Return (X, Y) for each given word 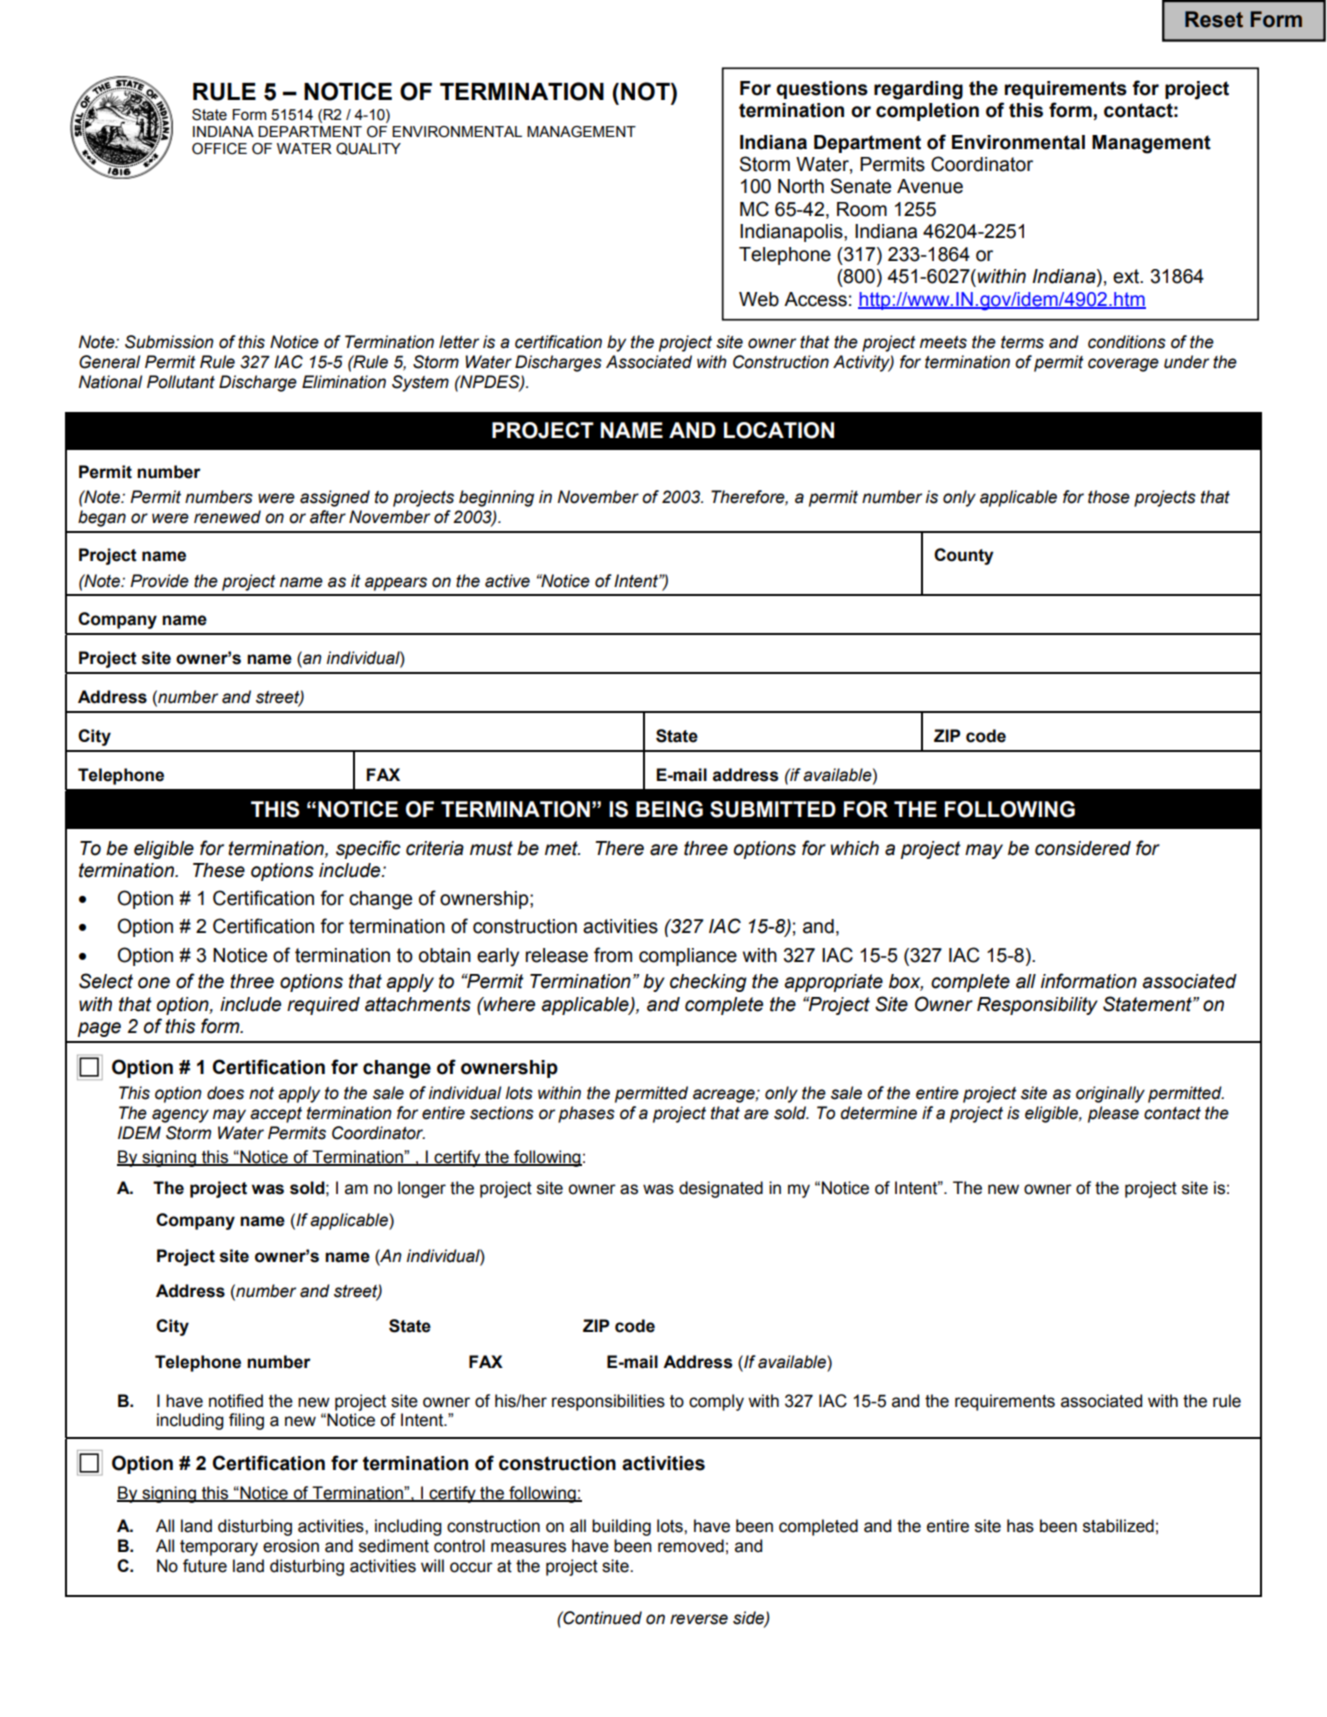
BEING (669, 809)
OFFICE (219, 149)
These (219, 870)
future (205, 1566)
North (801, 186)
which (855, 848)
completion (927, 112)
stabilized (1118, 1526)
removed (691, 1546)
